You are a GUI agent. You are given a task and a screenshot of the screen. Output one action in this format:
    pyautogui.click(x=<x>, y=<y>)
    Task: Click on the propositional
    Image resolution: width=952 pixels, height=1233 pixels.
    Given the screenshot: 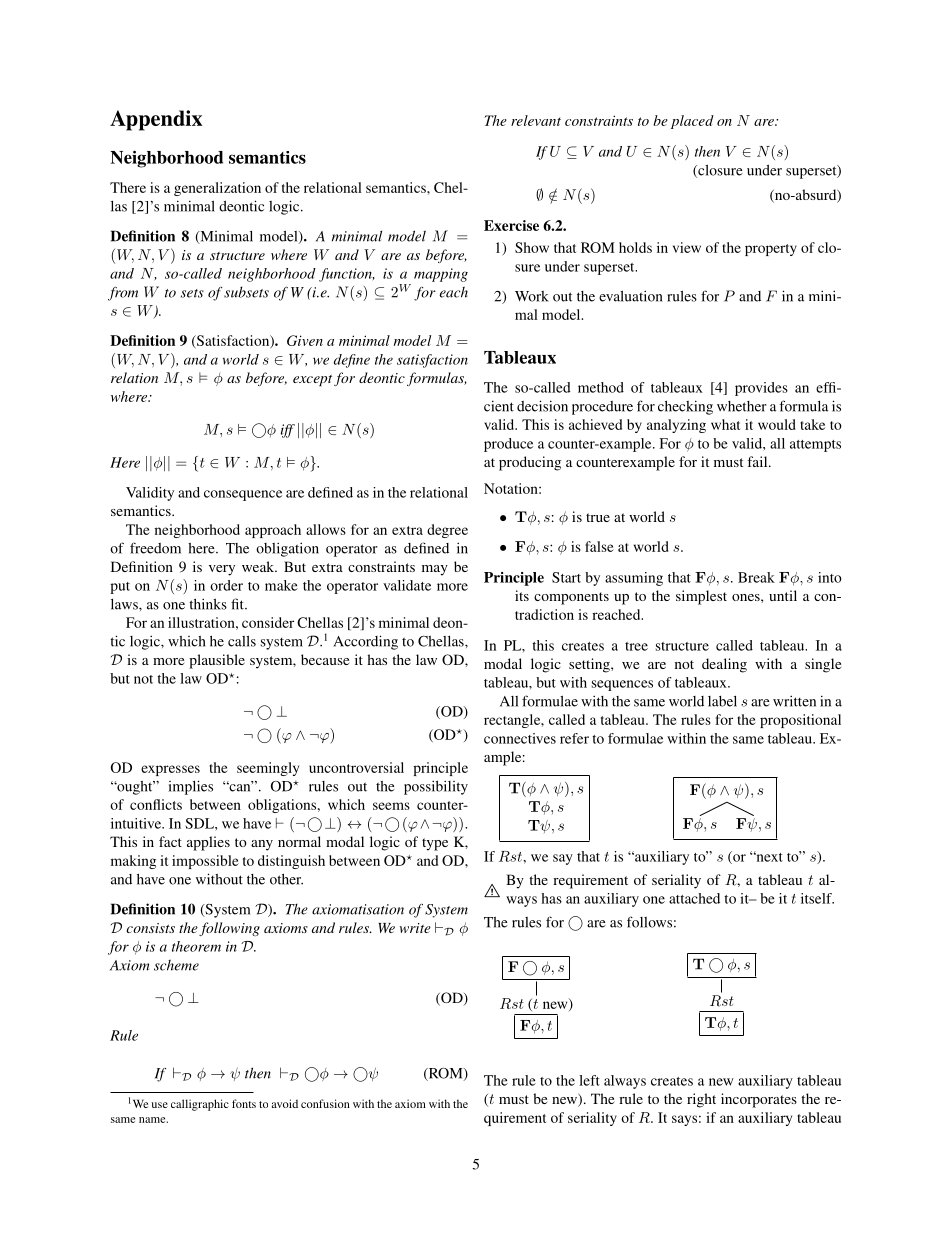 What is the action you would take?
    pyautogui.click(x=800, y=721)
